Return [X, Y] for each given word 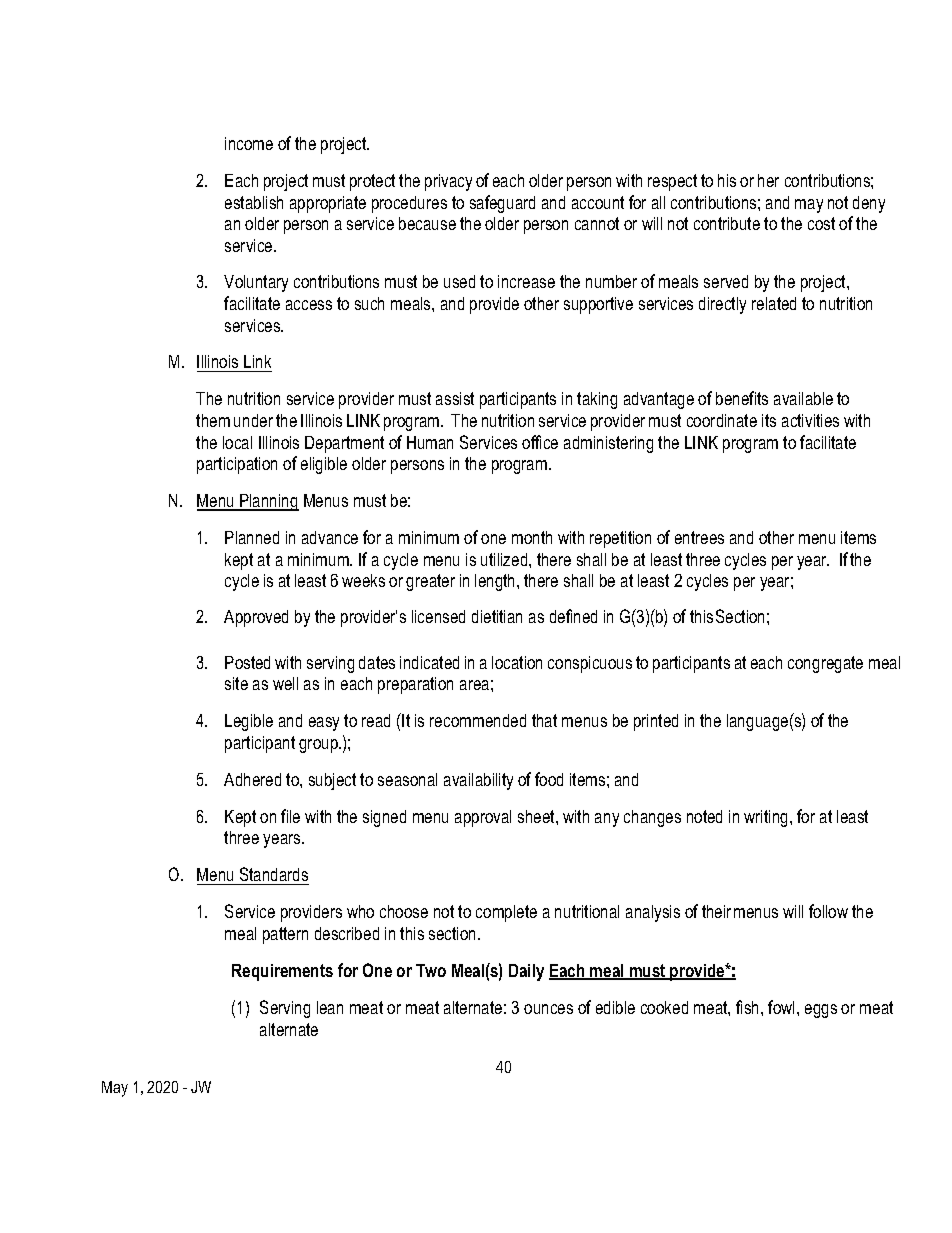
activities [810, 420]
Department [344, 444]
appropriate [328, 204]
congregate [825, 664]
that [544, 720]
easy [324, 724]
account [598, 202]
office [540, 442]
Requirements [282, 972]
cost [821, 223]
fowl [781, 1007]
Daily [526, 972]
